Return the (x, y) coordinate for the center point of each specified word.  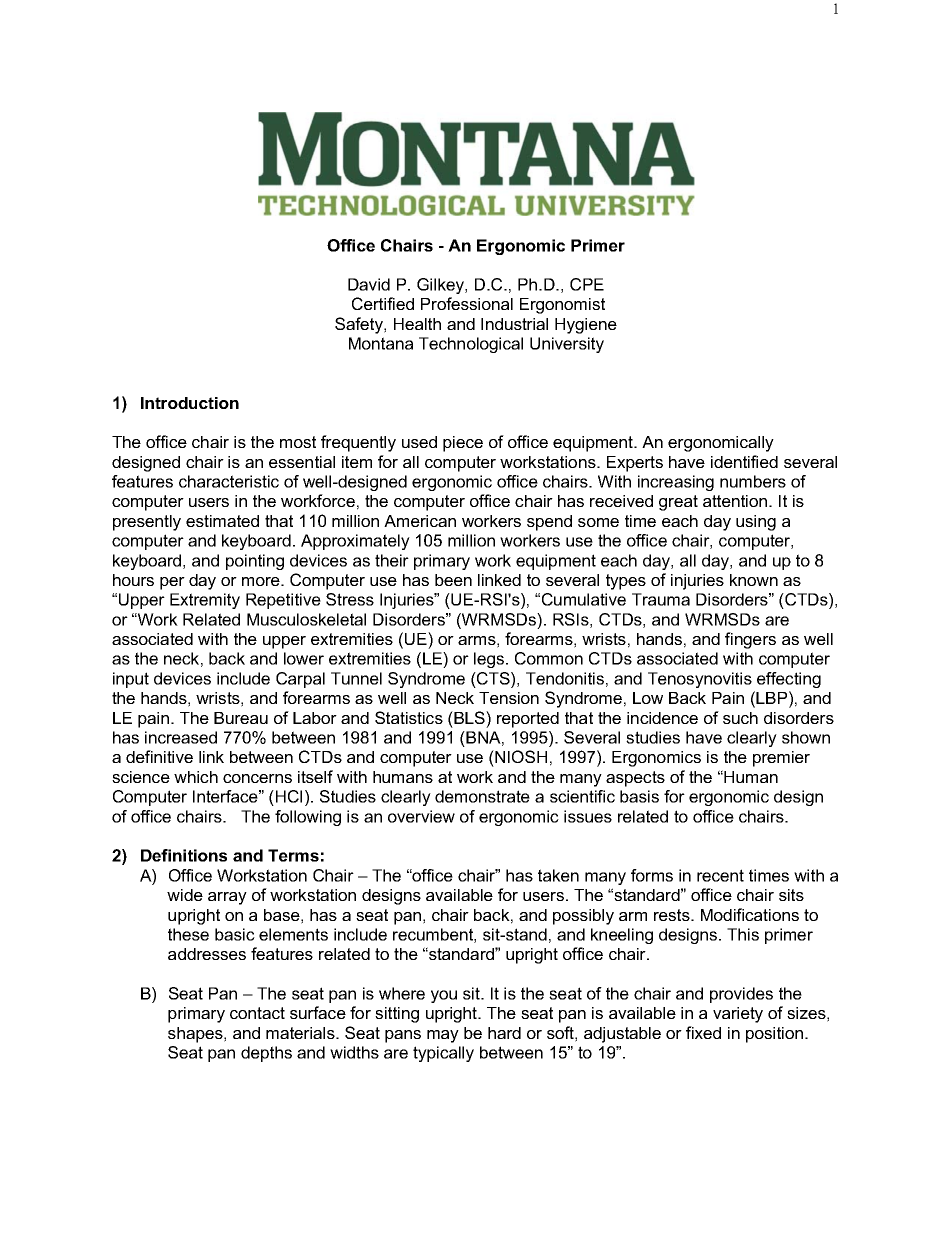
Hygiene (586, 326)
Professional (467, 303)
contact (257, 1013)
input (131, 680)
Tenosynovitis (700, 680)
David (369, 284)
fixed (703, 1032)
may (443, 1036)
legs (490, 660)
